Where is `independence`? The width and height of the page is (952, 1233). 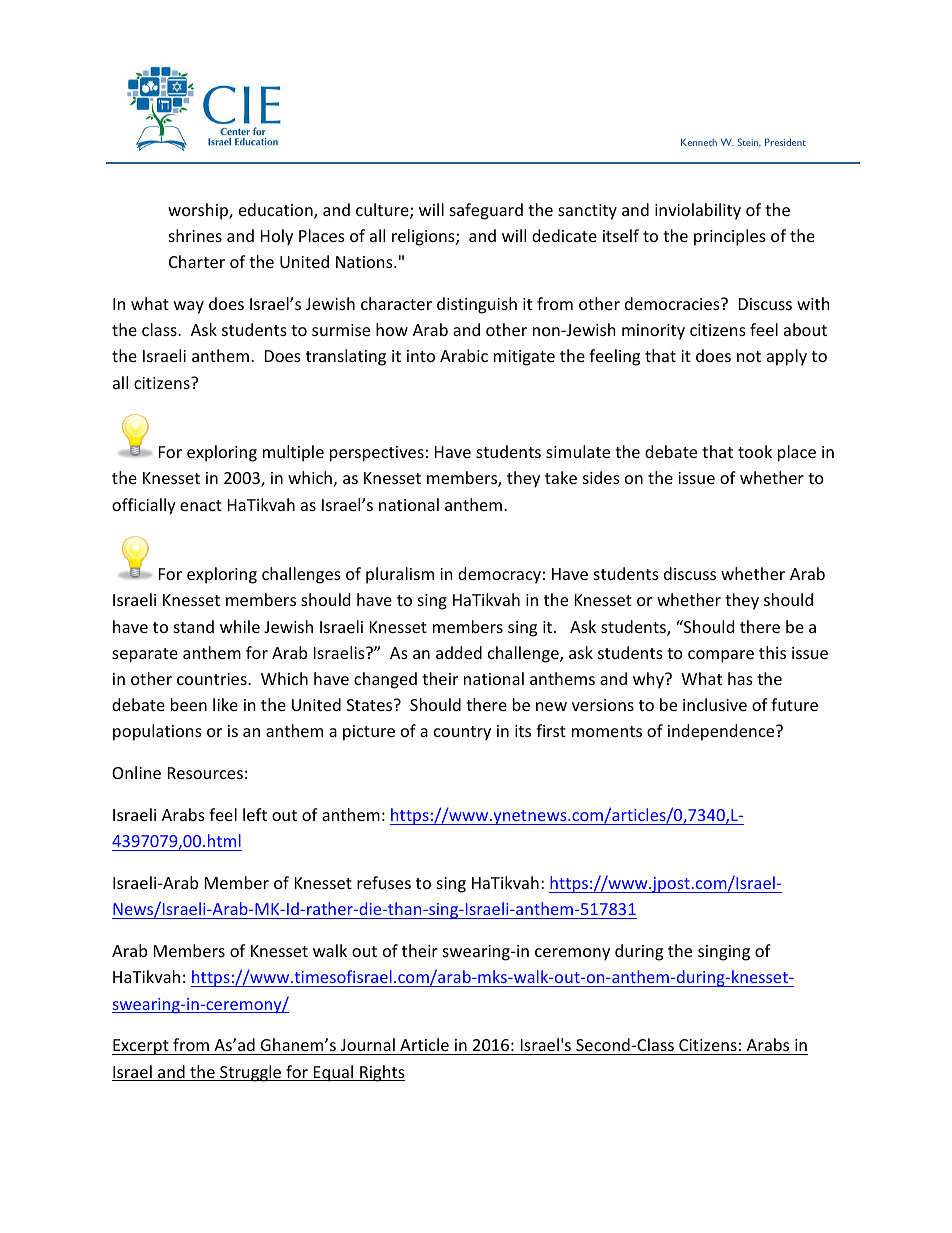
independence is located at coordinates (722, 732).
